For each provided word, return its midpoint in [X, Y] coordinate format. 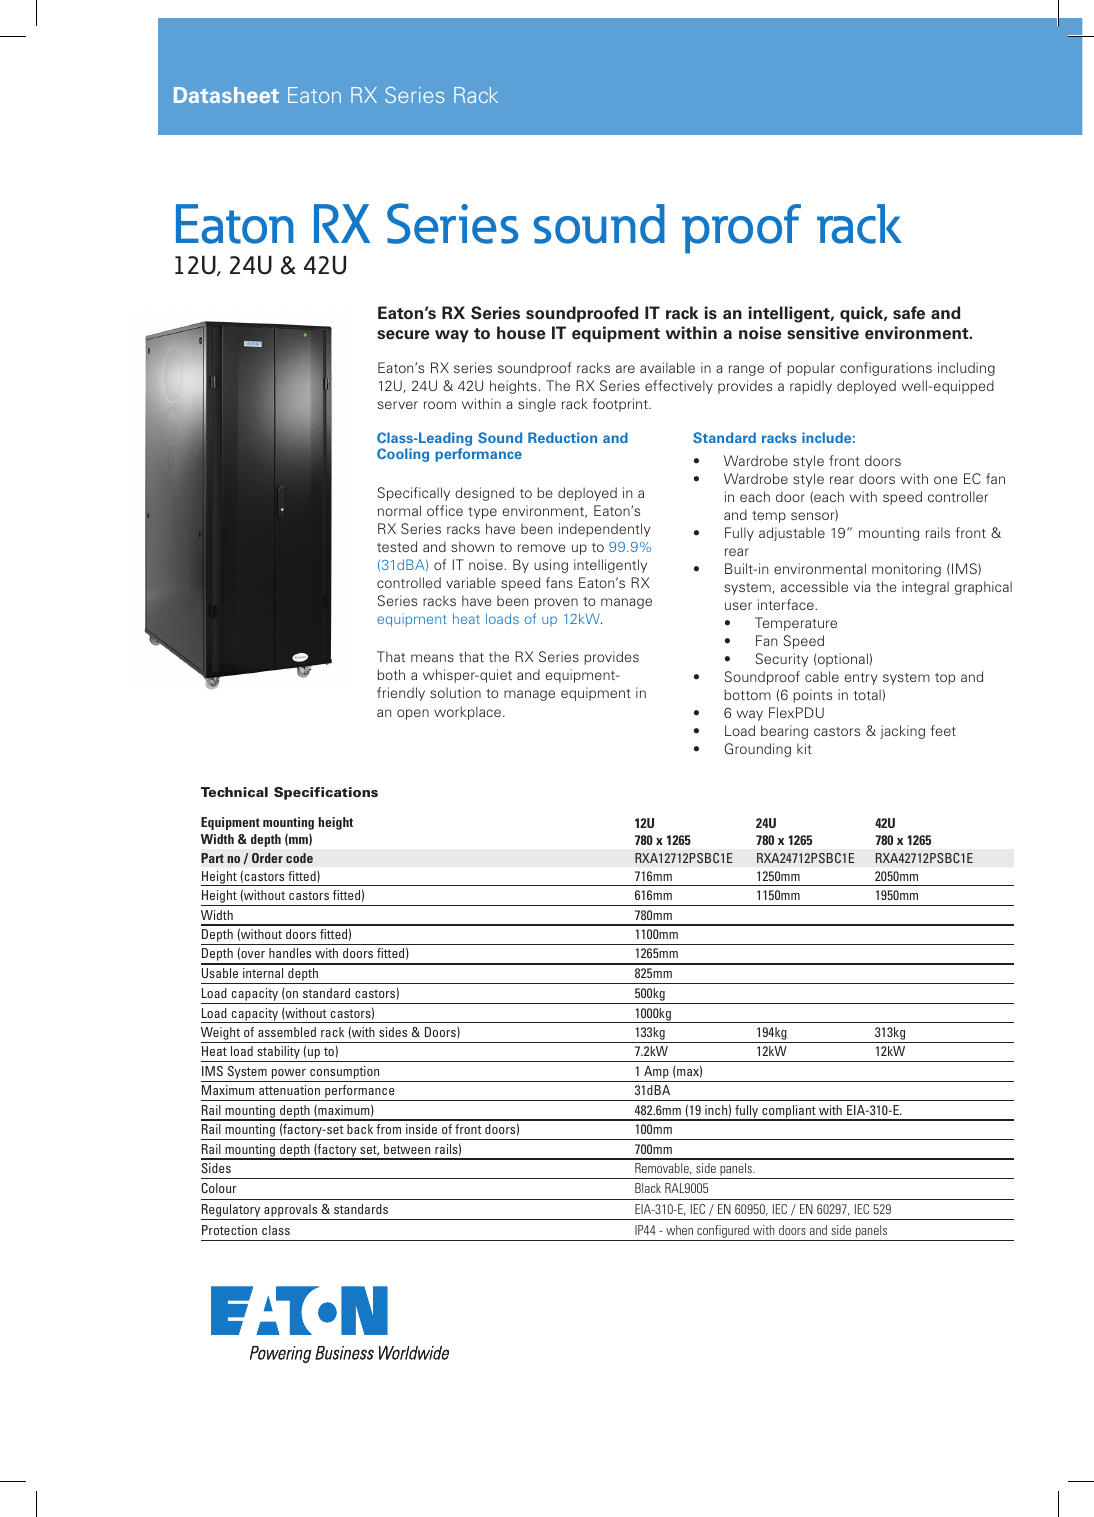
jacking [902, 732]
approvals [291, 1212]
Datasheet [226, 95]
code [299, 858]
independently [604, 530]
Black [648, 1188]
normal [399, 510]
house [521, 333]
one [946, 480]
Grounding [757, 750]
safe [909, 313]
